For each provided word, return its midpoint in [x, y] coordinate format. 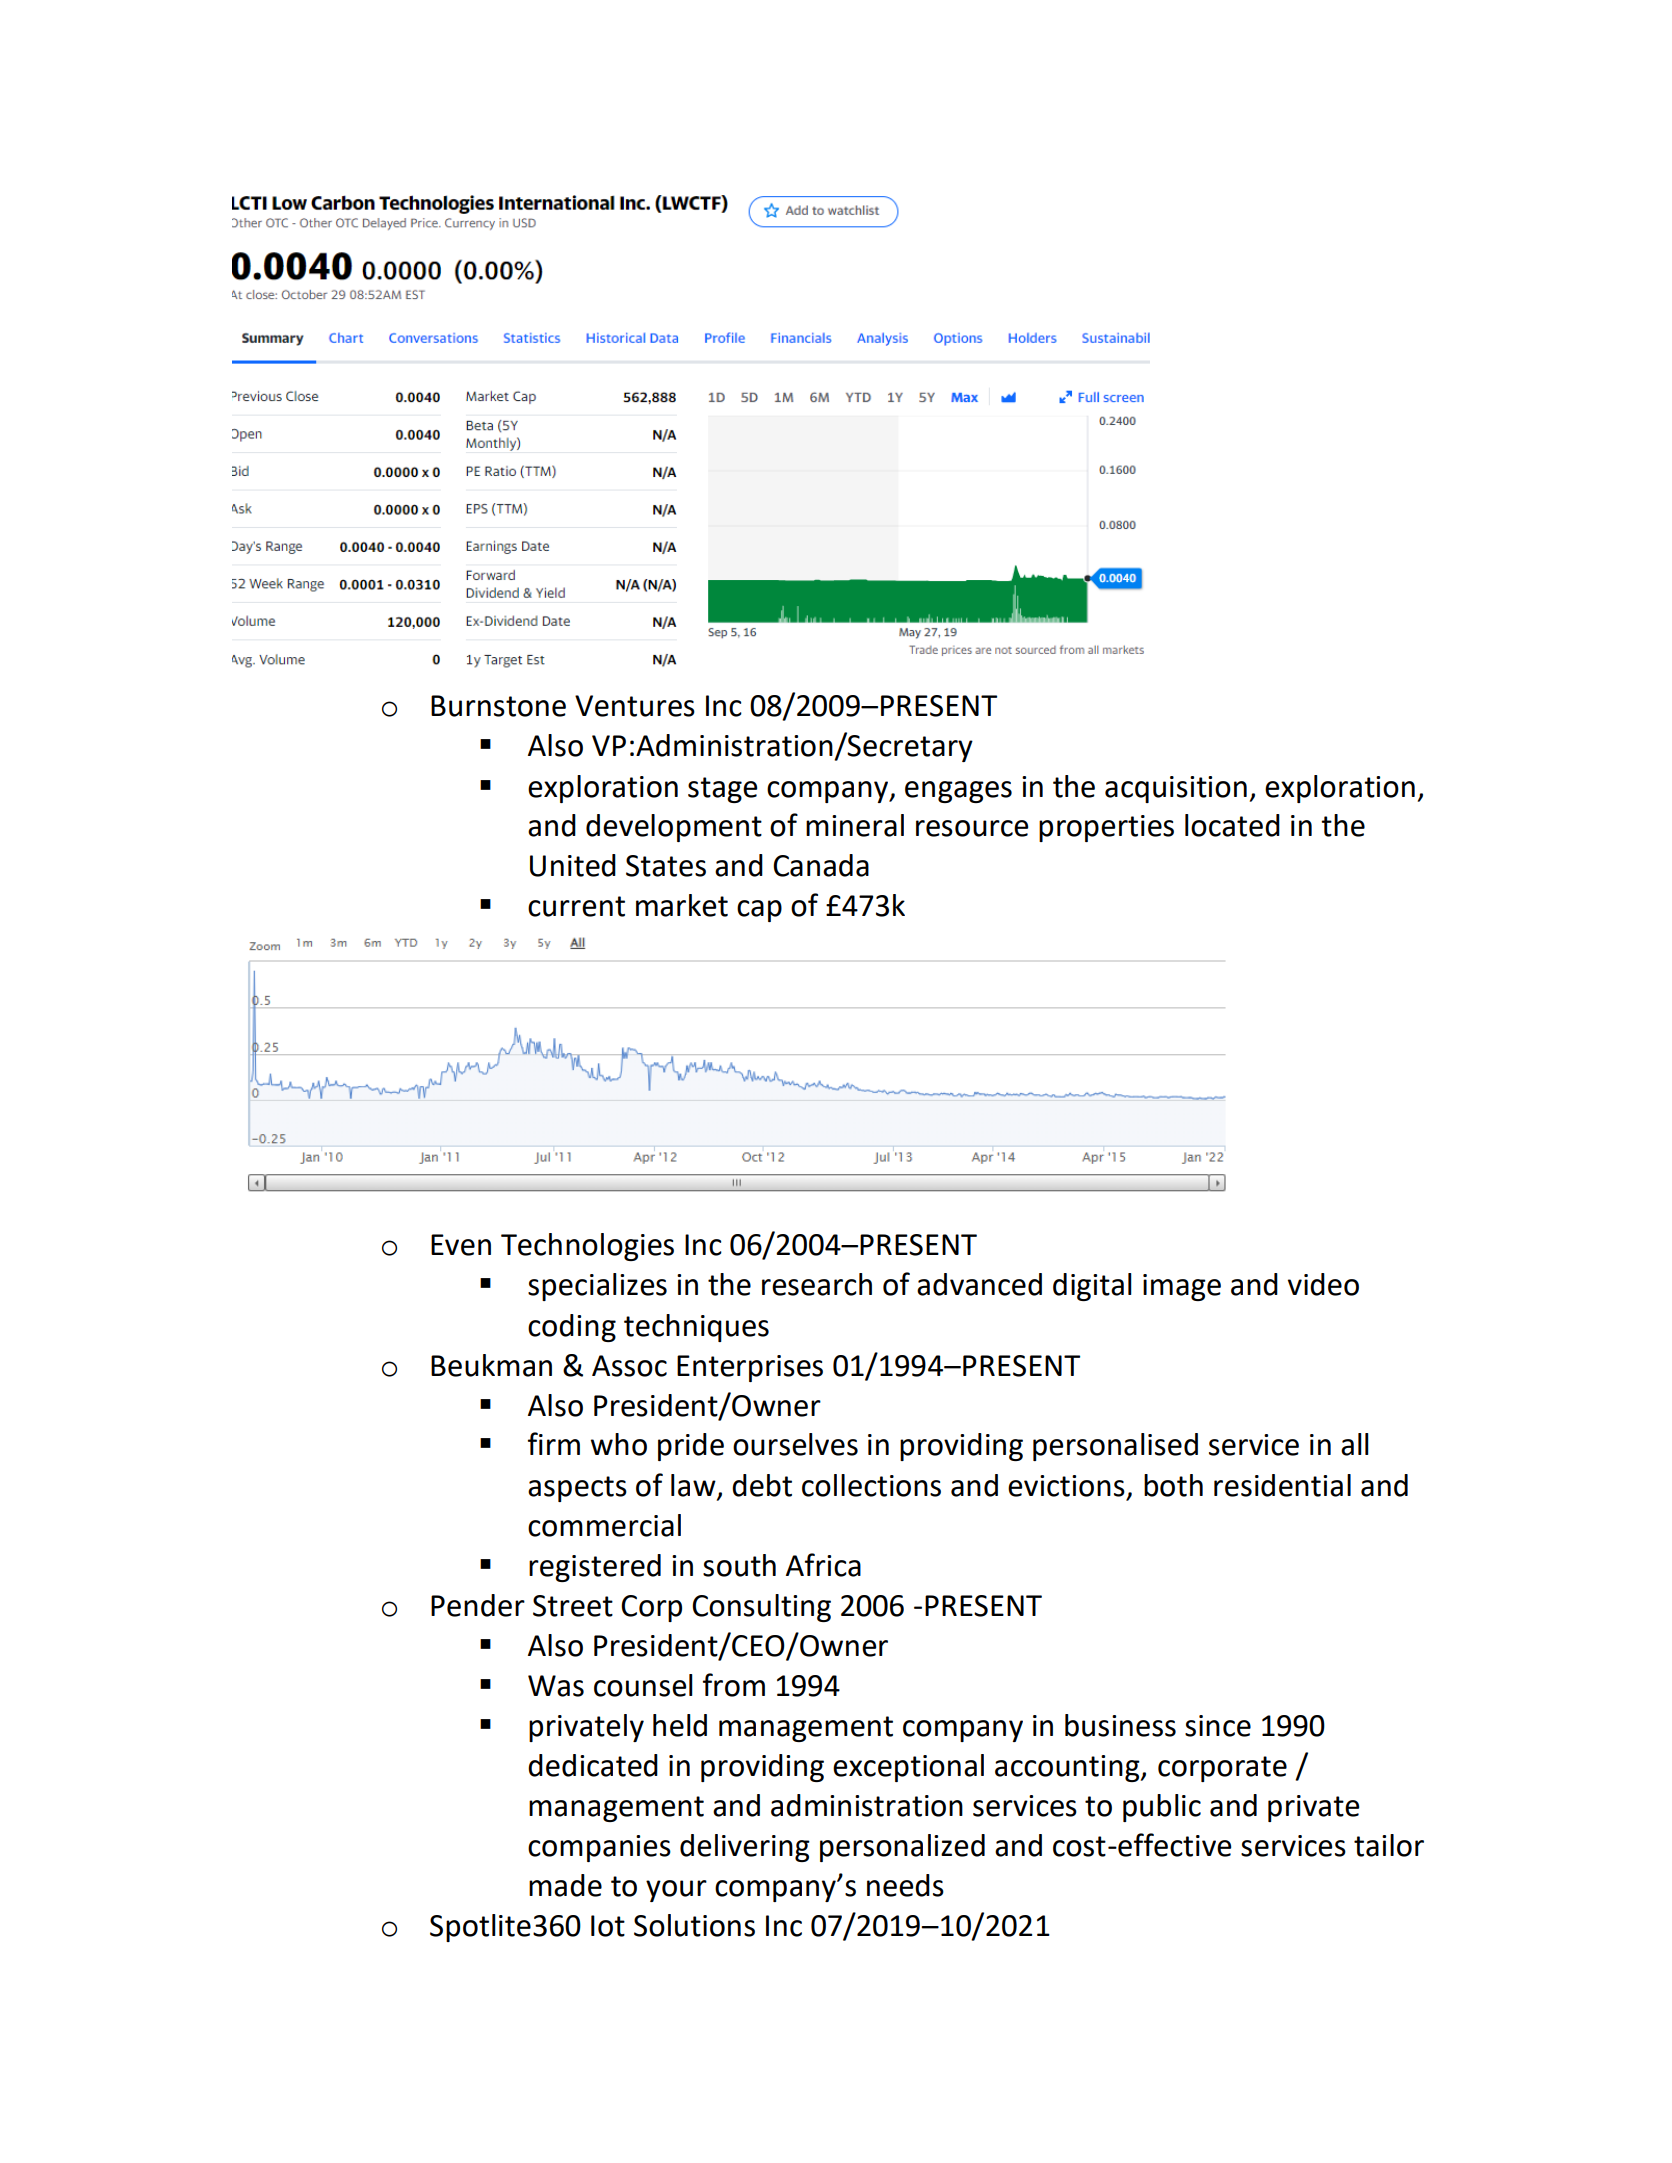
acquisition [1176, 789]
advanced [979, 1284]
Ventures [635, 706]
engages [958, 792]
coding [572, 1328]
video [1323, 1284]
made [565, 1885]
